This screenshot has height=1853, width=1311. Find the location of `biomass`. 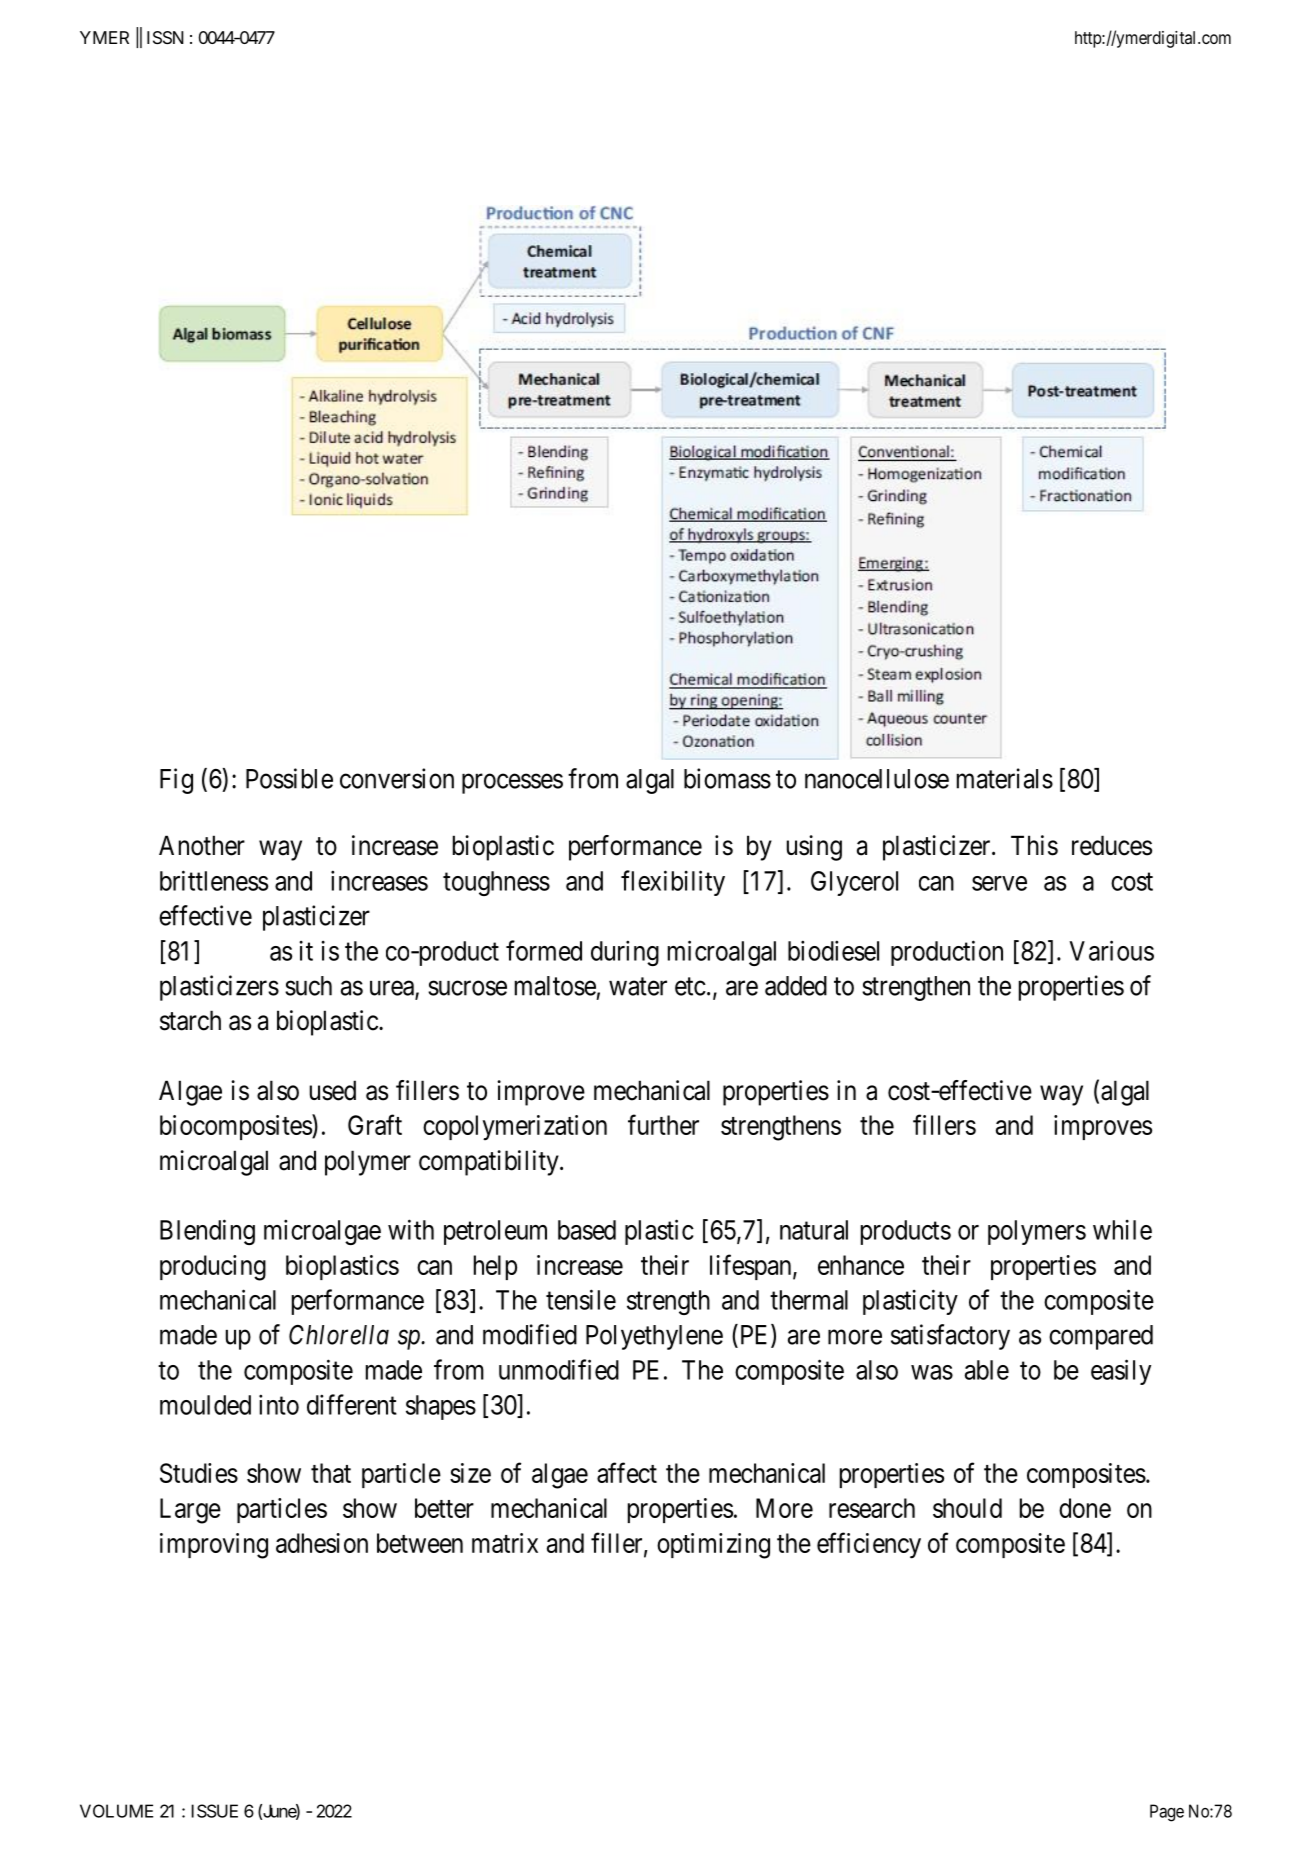

biomass is located at coordinates (727, 778).
